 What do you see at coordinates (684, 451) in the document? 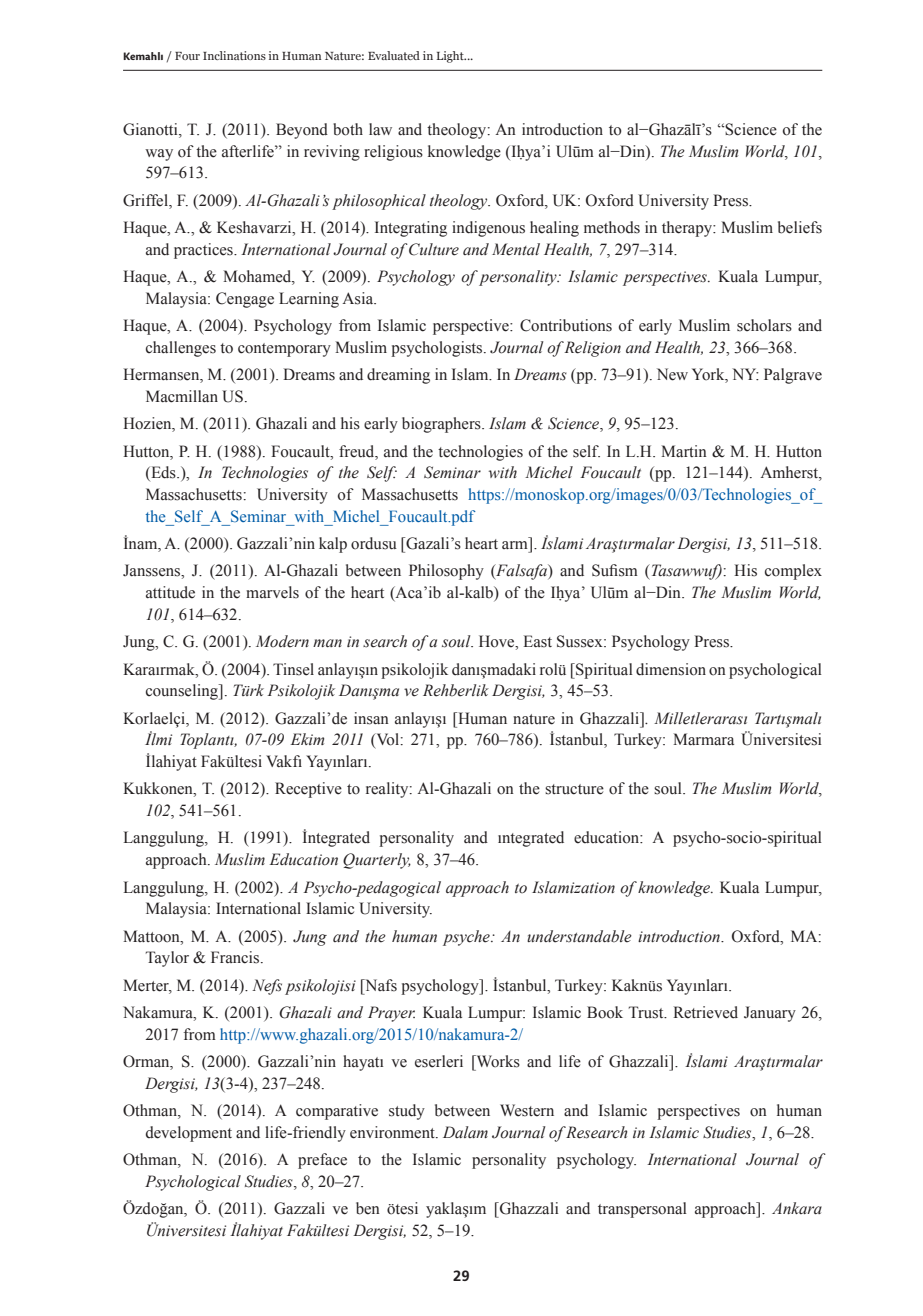
I see `Martin` at bounding box center [684, 451].
